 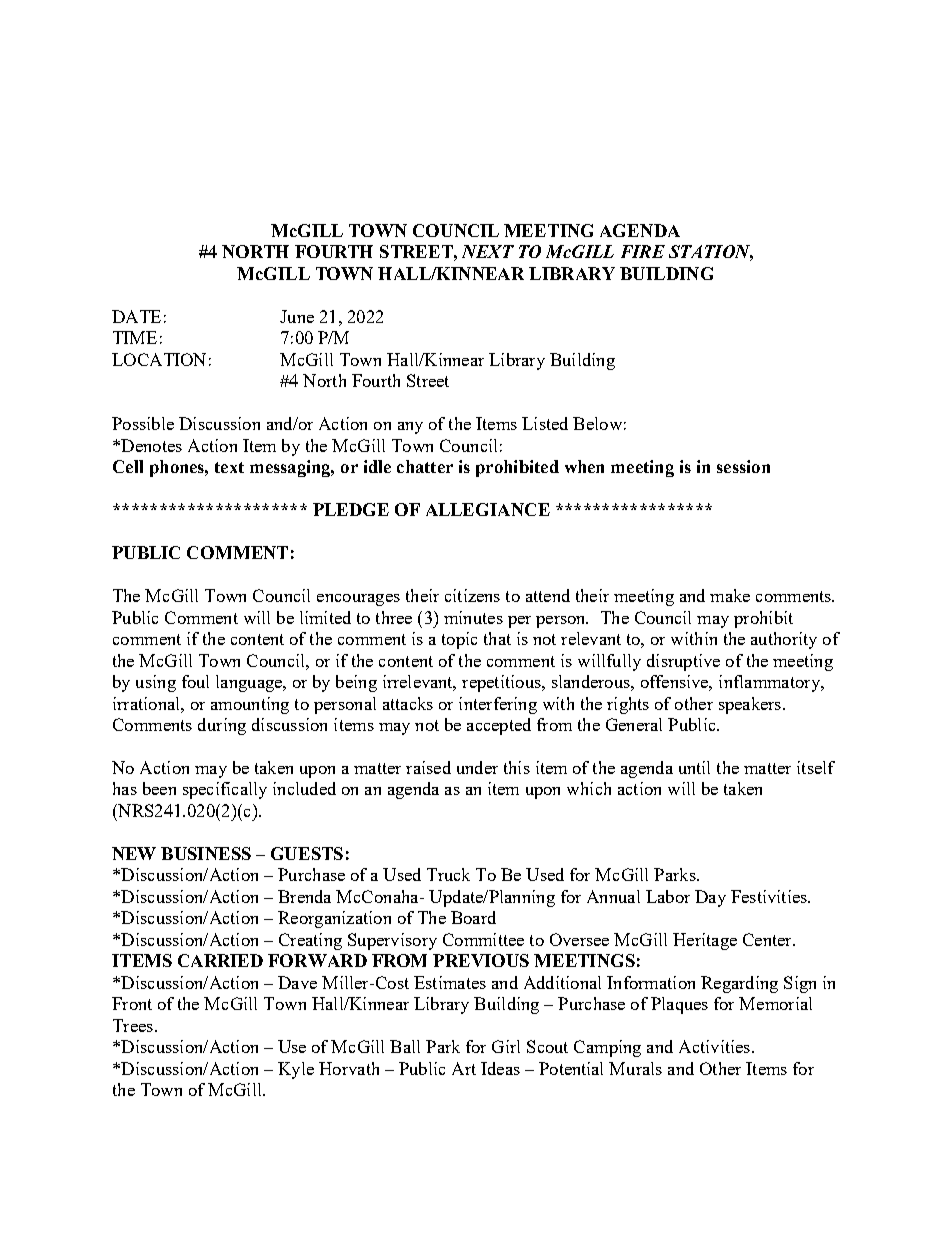 What do you see at coordinates (506, 1046) in the image?
I see `Girl` at bounding box center [506, 1046].
